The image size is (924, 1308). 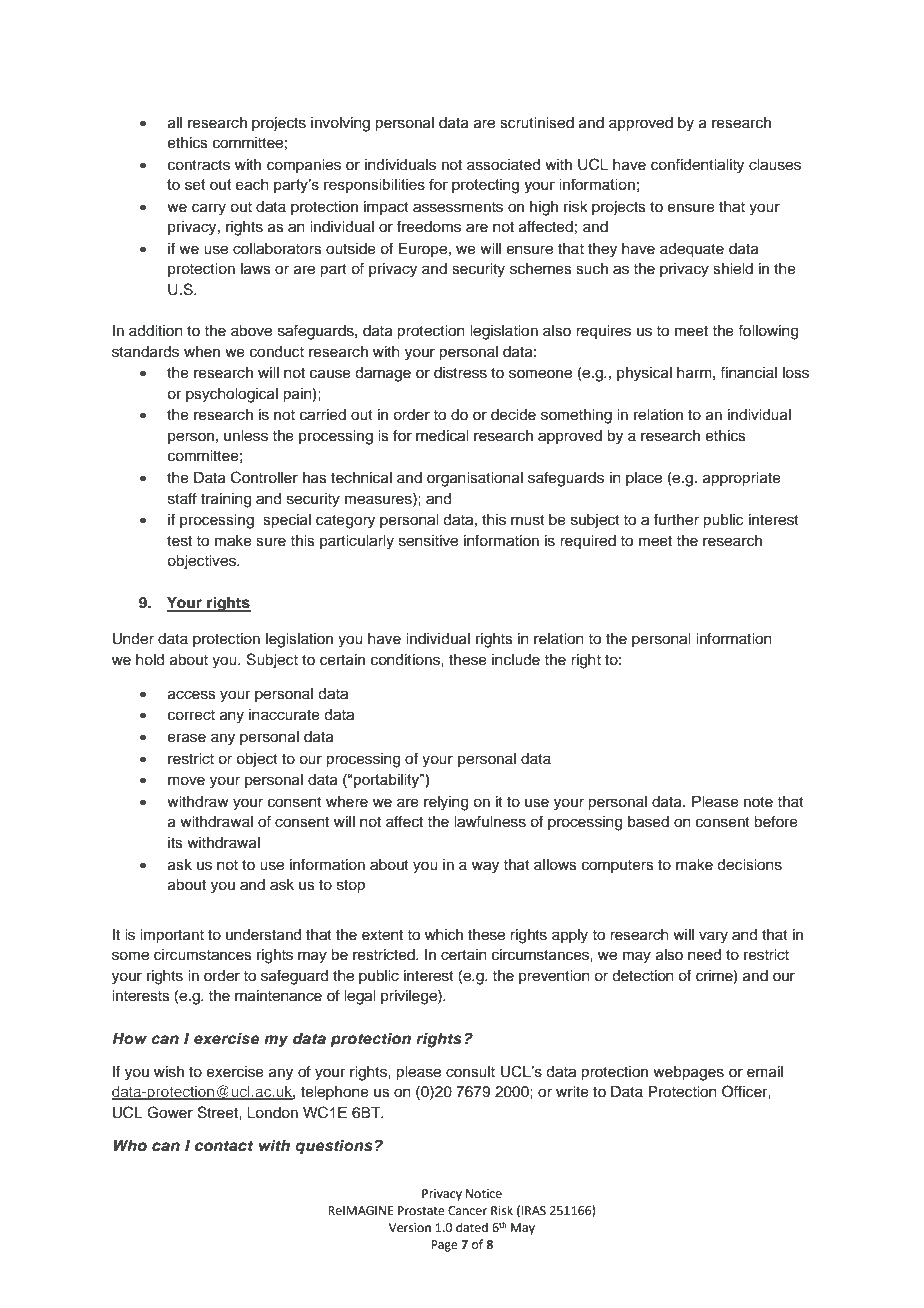 I want to click on confidentiality, so click(x=697, y=166).
